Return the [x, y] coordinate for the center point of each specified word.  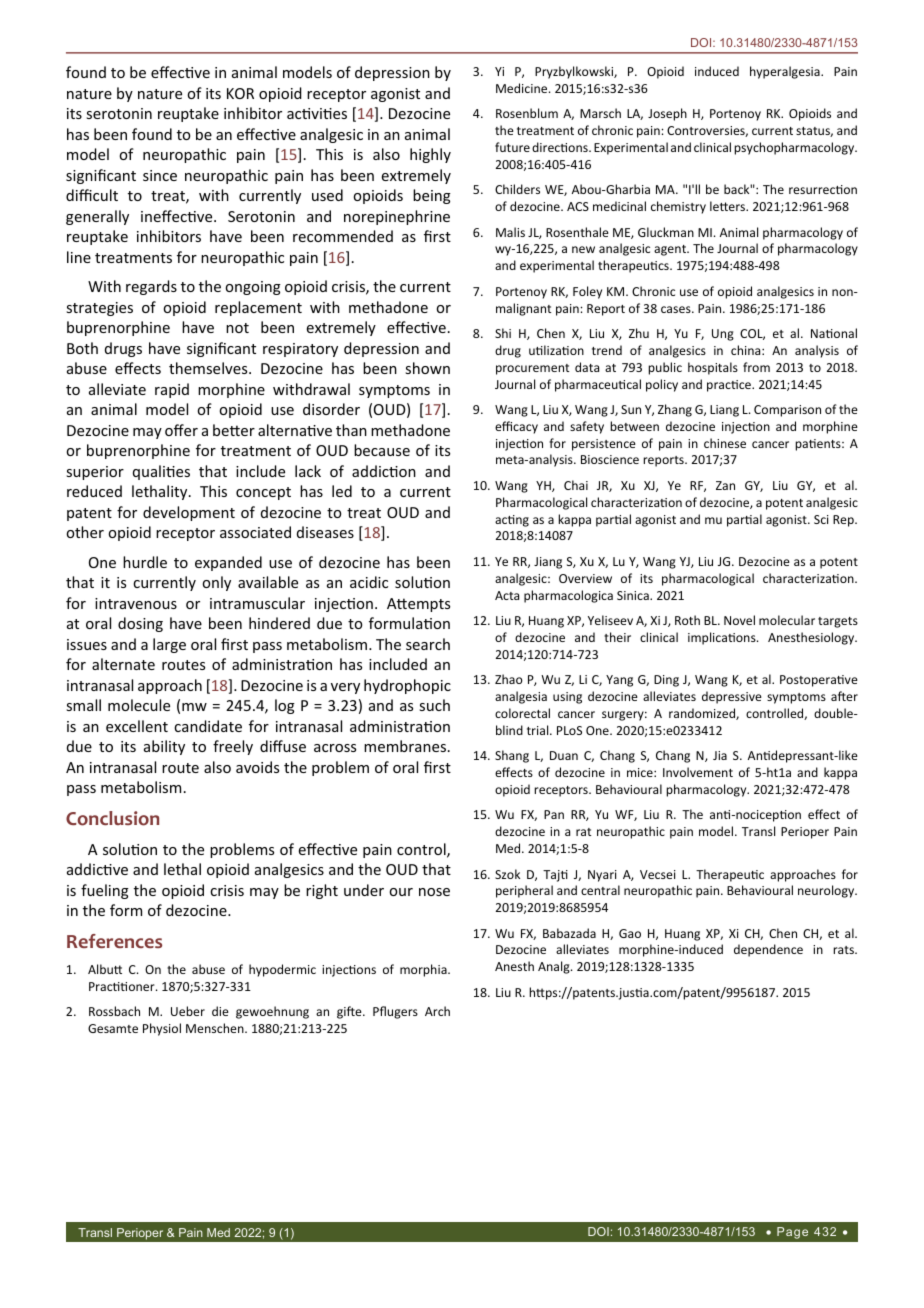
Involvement [698, 772]
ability [164, 747]
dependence [768, 950]
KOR [240, 93]
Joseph [667, 114]
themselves [209, 368]
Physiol [162, 1029]
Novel [739, 620]
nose [434, 892]
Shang [512, 756]
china [747, 350]
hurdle [145, 562]
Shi [503, 333]
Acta [507, 595]
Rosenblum [527, 113]
